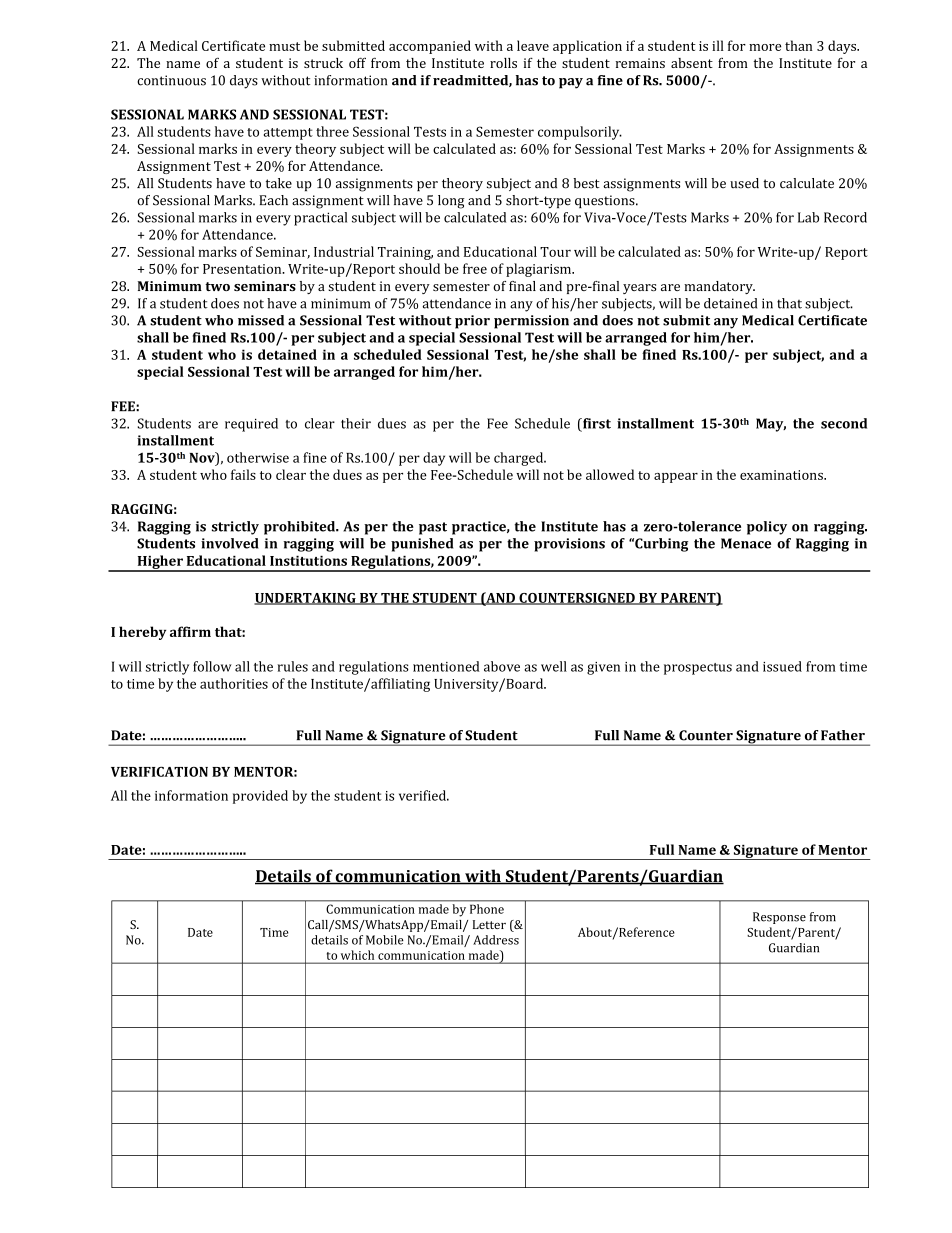  What do you see at coordinates (234, 683) in the page?
I see `authorities` at bounding box center [234, 683].
